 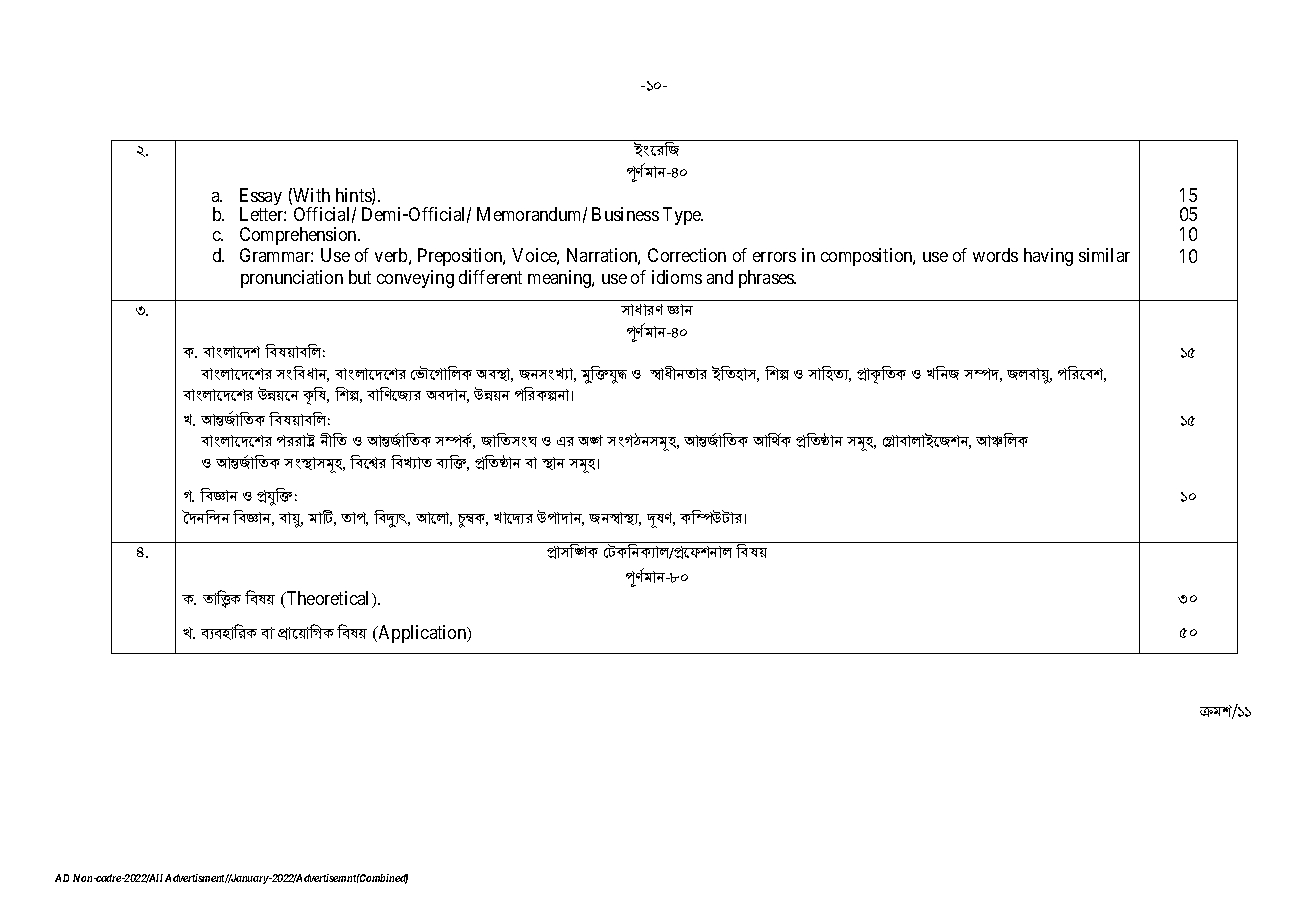 What do you see at coordinates (292, 279) in the image?
I see `pronunciation` at bounding box center [292, 279].
